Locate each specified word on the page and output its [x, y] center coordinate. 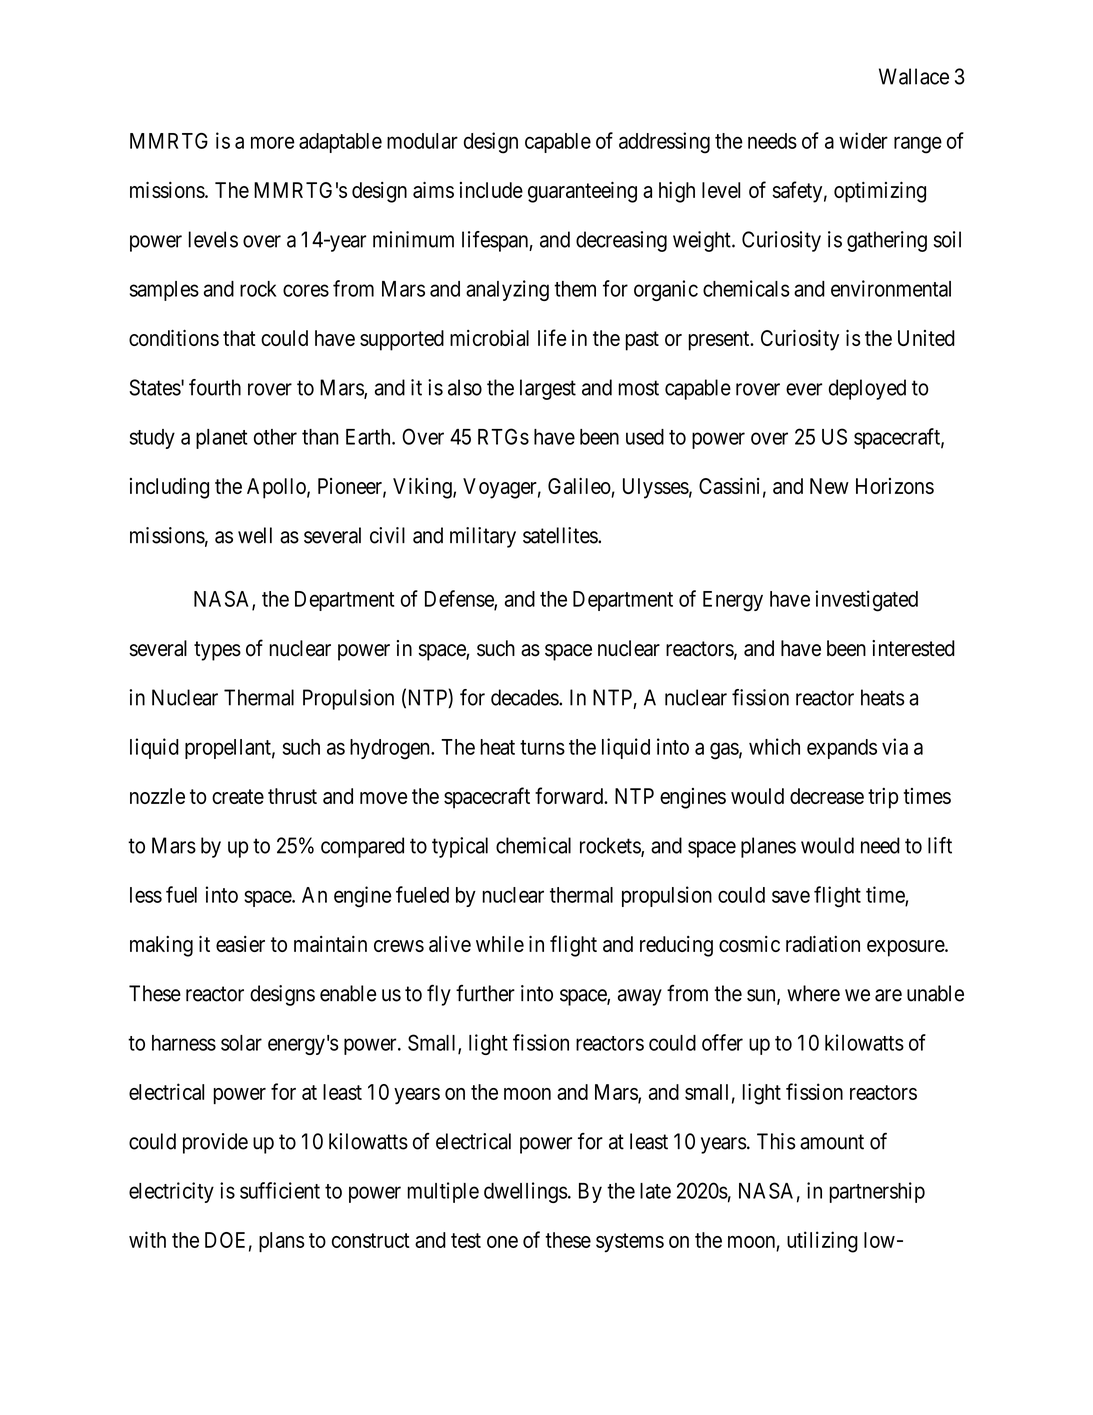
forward [570, 795]
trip [883, 798]
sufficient [280, 1190]
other [275, 437]
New [829, 486]
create [238, 796]
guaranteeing [582, 192]
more [273, 142]
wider [863, 140]
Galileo [580, 487]
